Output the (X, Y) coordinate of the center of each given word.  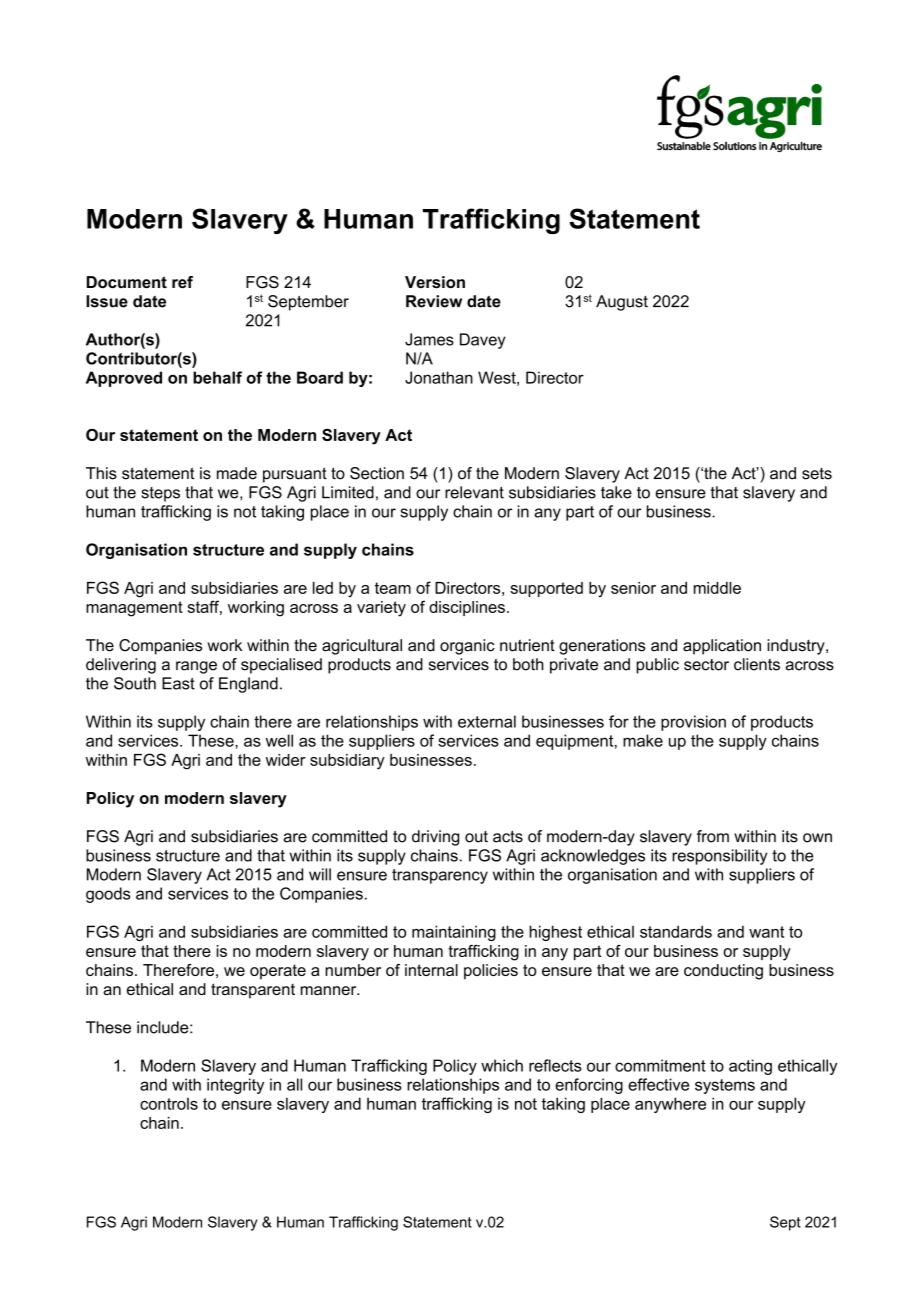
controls (169, 1104)
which (502, 1065)
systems (725, 1086)
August (622, 303)
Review (434, 301)
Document (127, 282)
